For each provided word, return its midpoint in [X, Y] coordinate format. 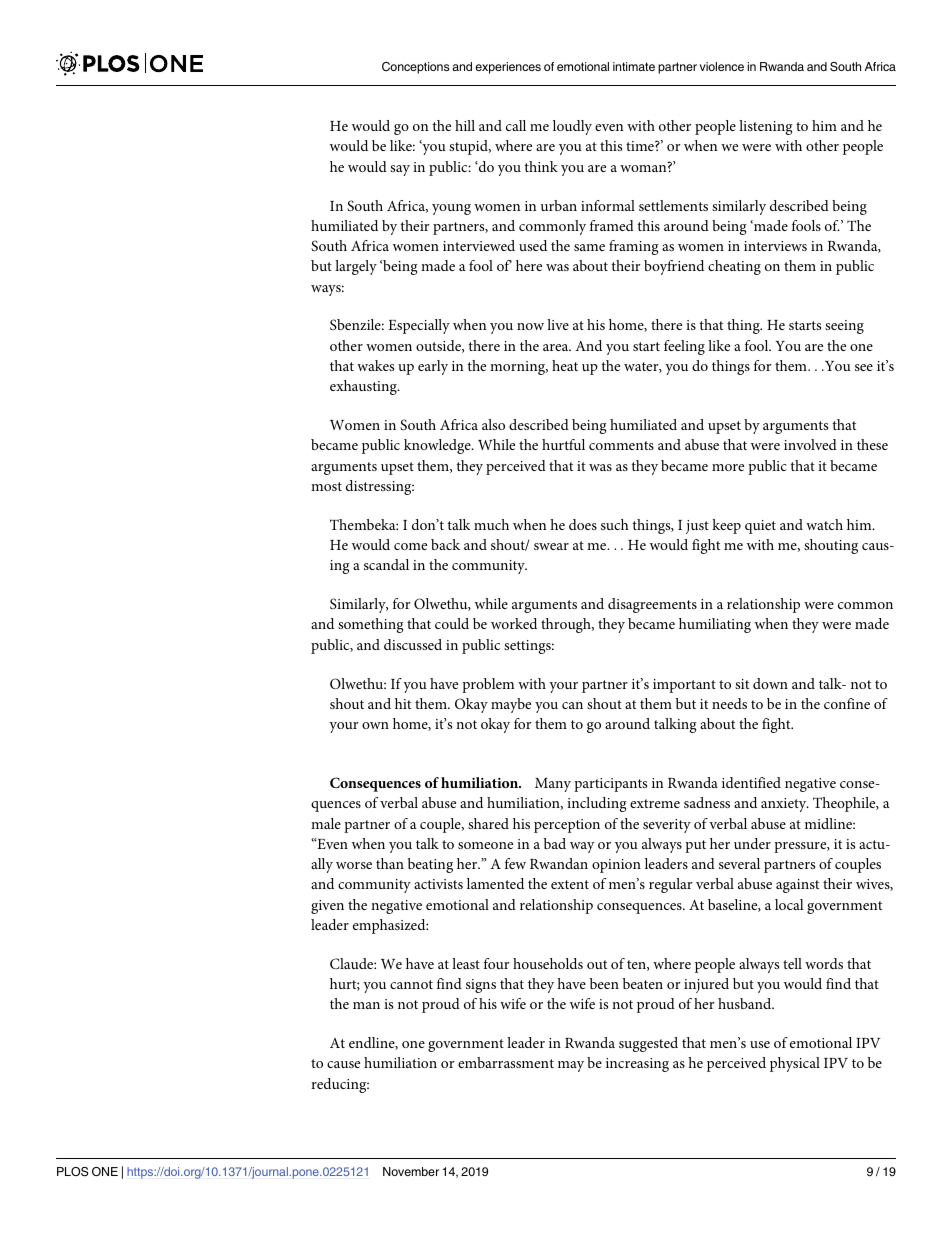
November [411, 1171]
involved [810, 444]
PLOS [72, 1172]
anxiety [785, 805]
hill [465, 125]
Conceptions [415, 68]
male [326, 823]
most [326, 486]
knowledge [438, 446]
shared [488, 823]
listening [766, 127]
